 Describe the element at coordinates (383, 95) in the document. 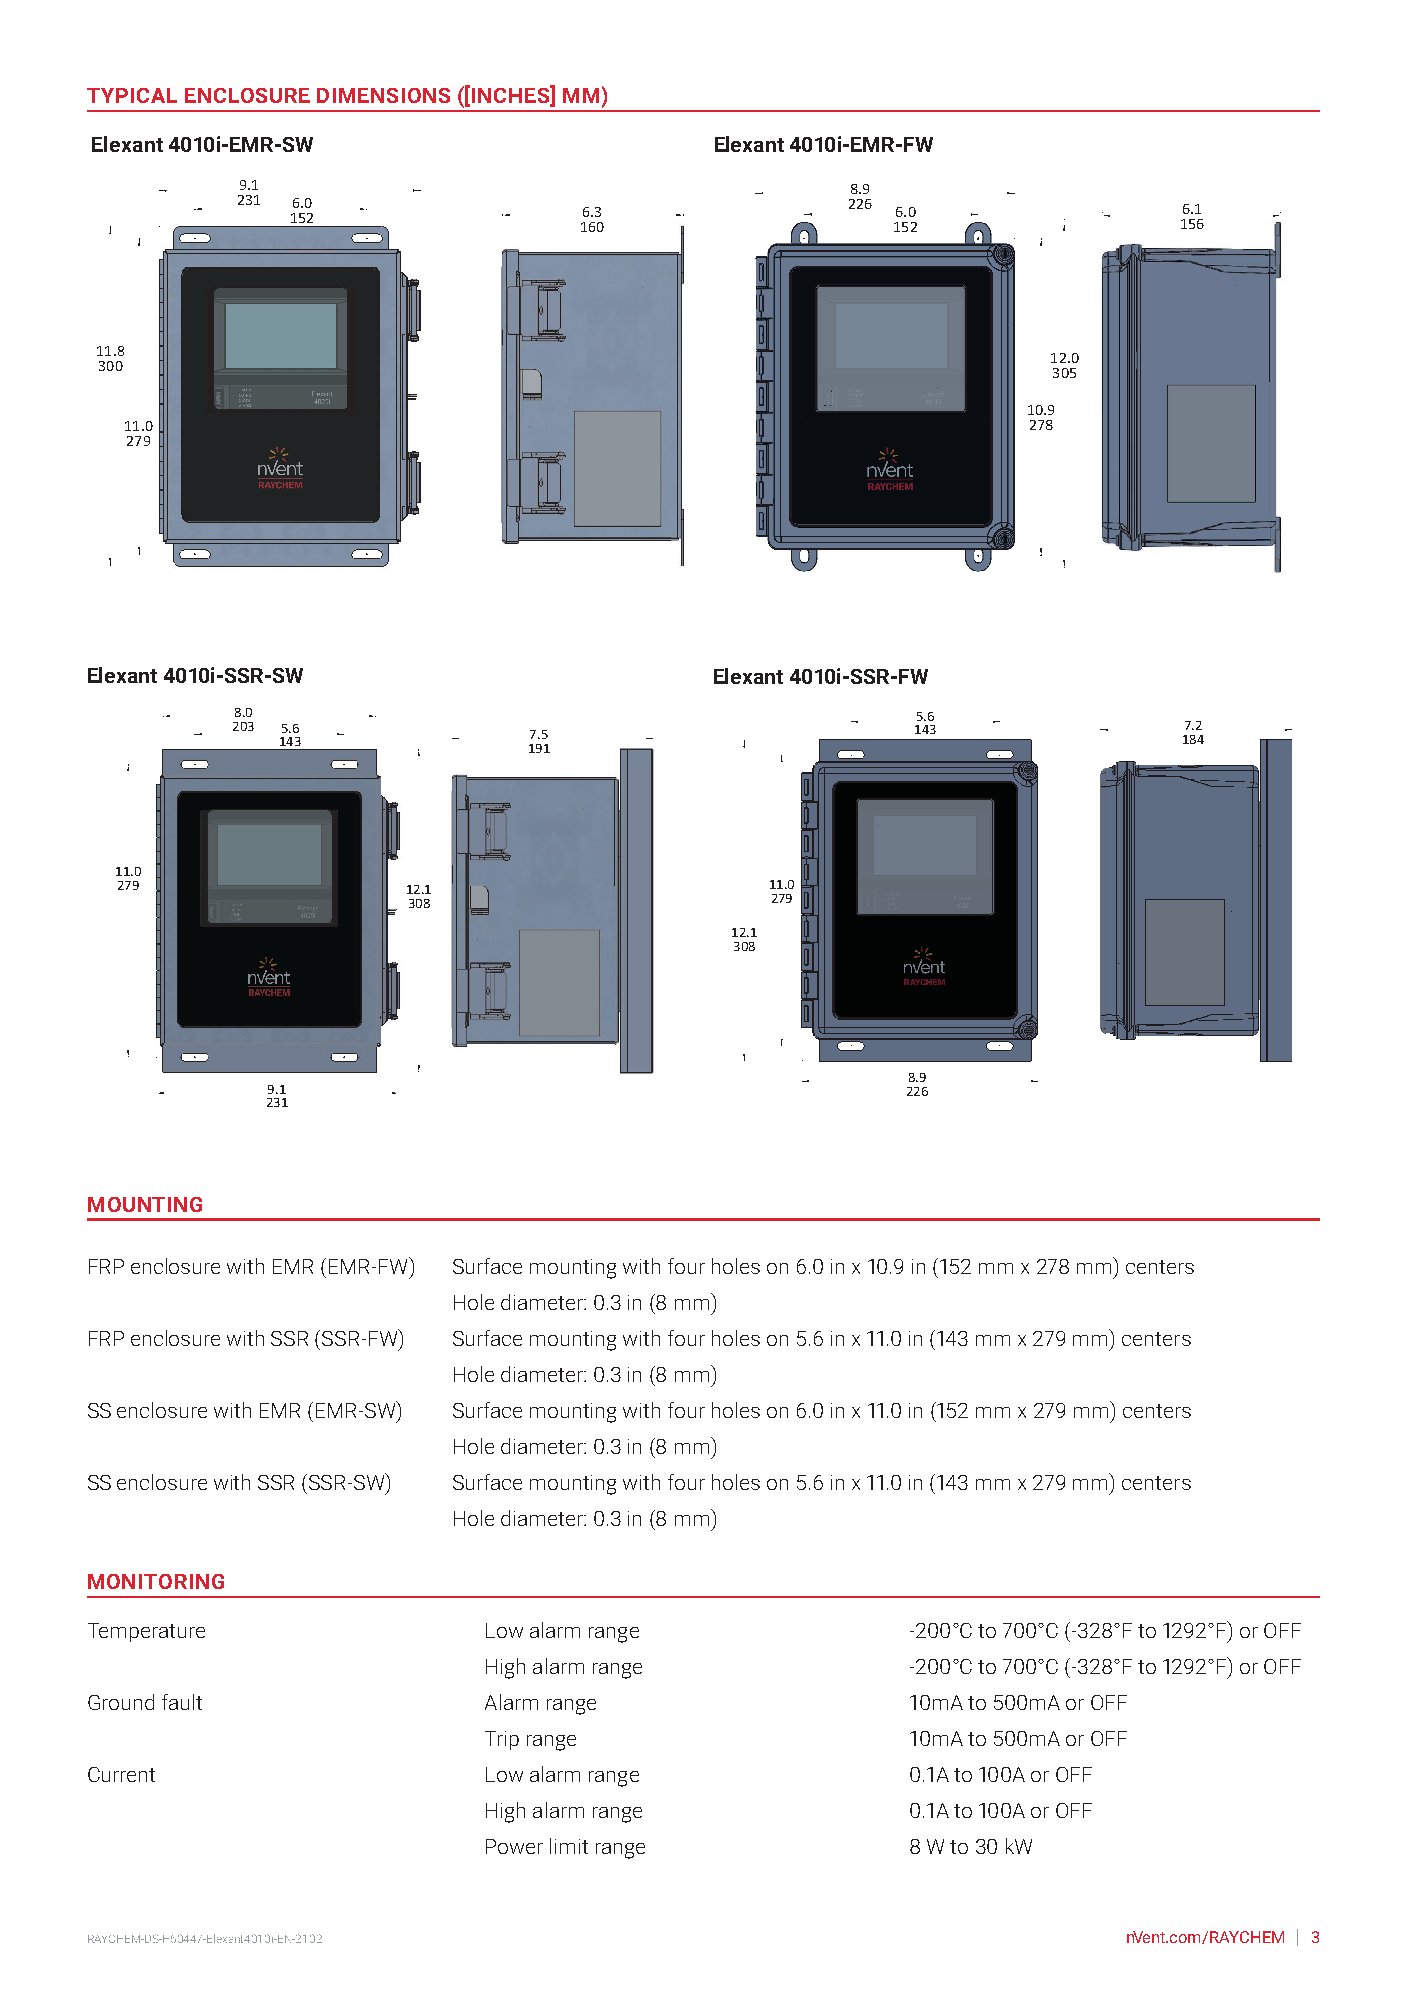

I see `DIMENSIONS` at that location.
